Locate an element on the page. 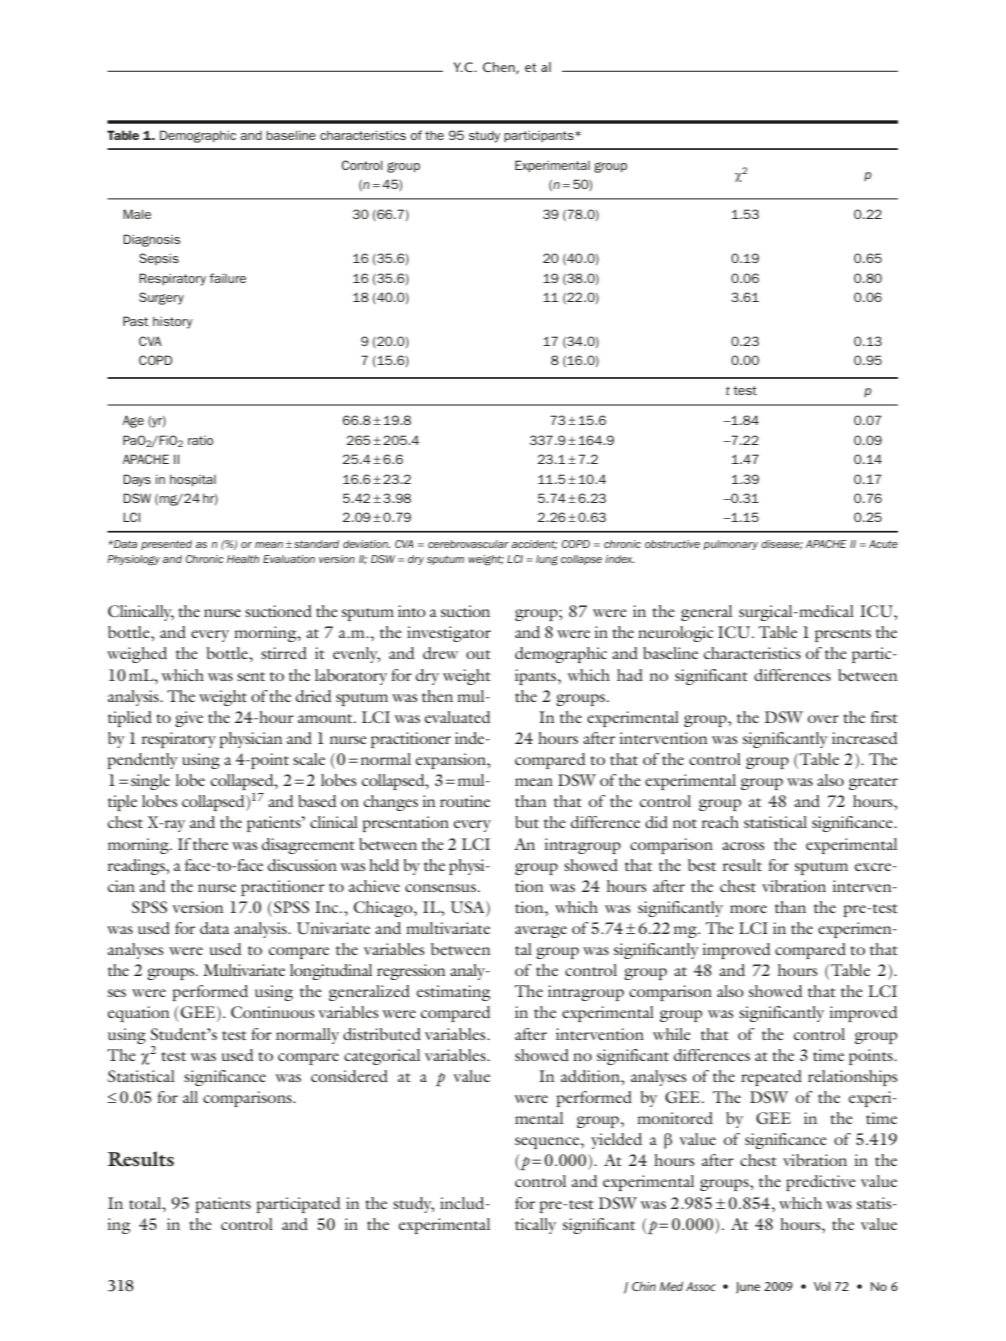  give is located at coordinates (189, 719).
